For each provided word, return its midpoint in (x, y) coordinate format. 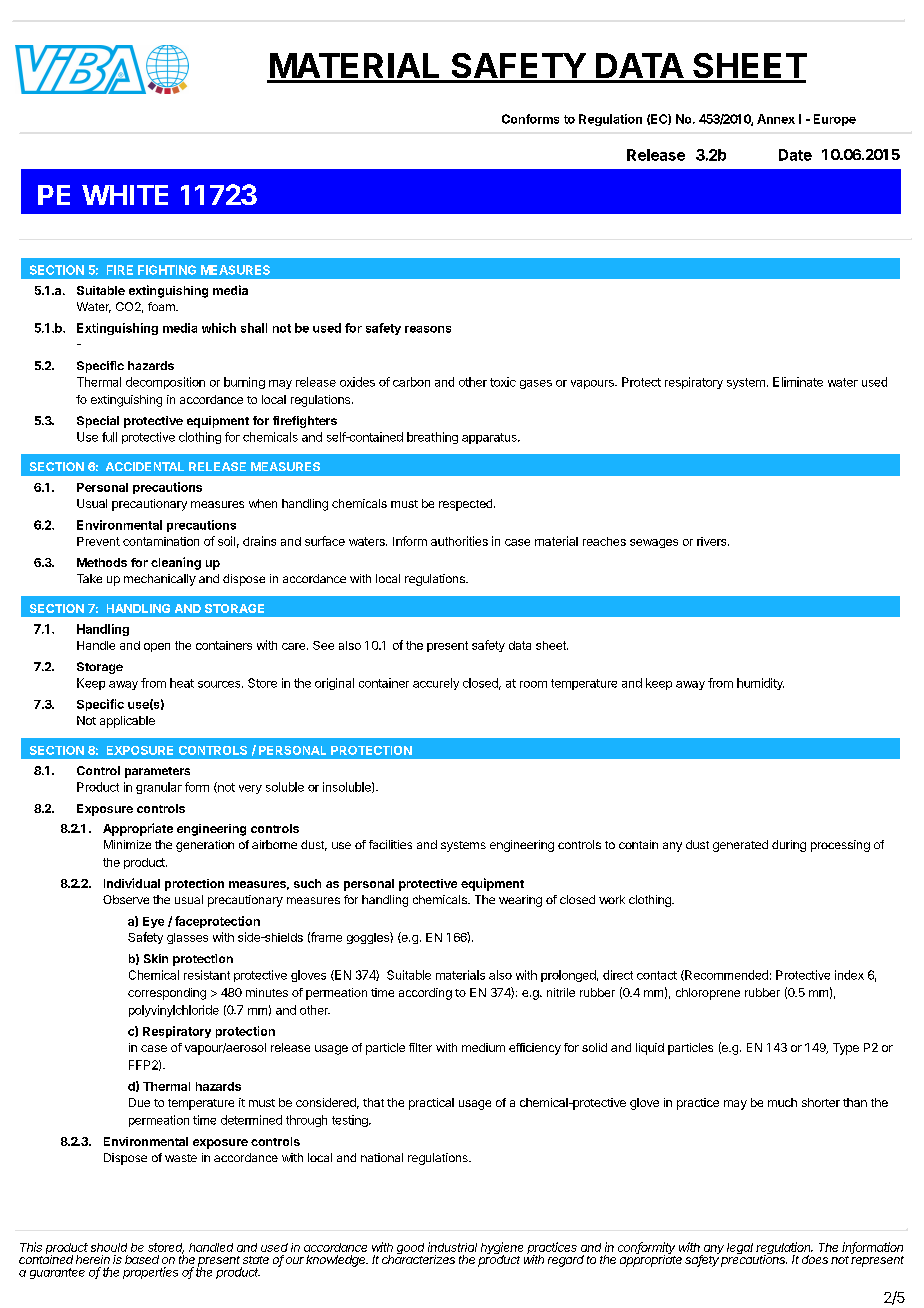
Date (795, 155)
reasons (428, 329)
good (410, 1250)
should (109, 1247)
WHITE (125, 195)
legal (740, 1248)
